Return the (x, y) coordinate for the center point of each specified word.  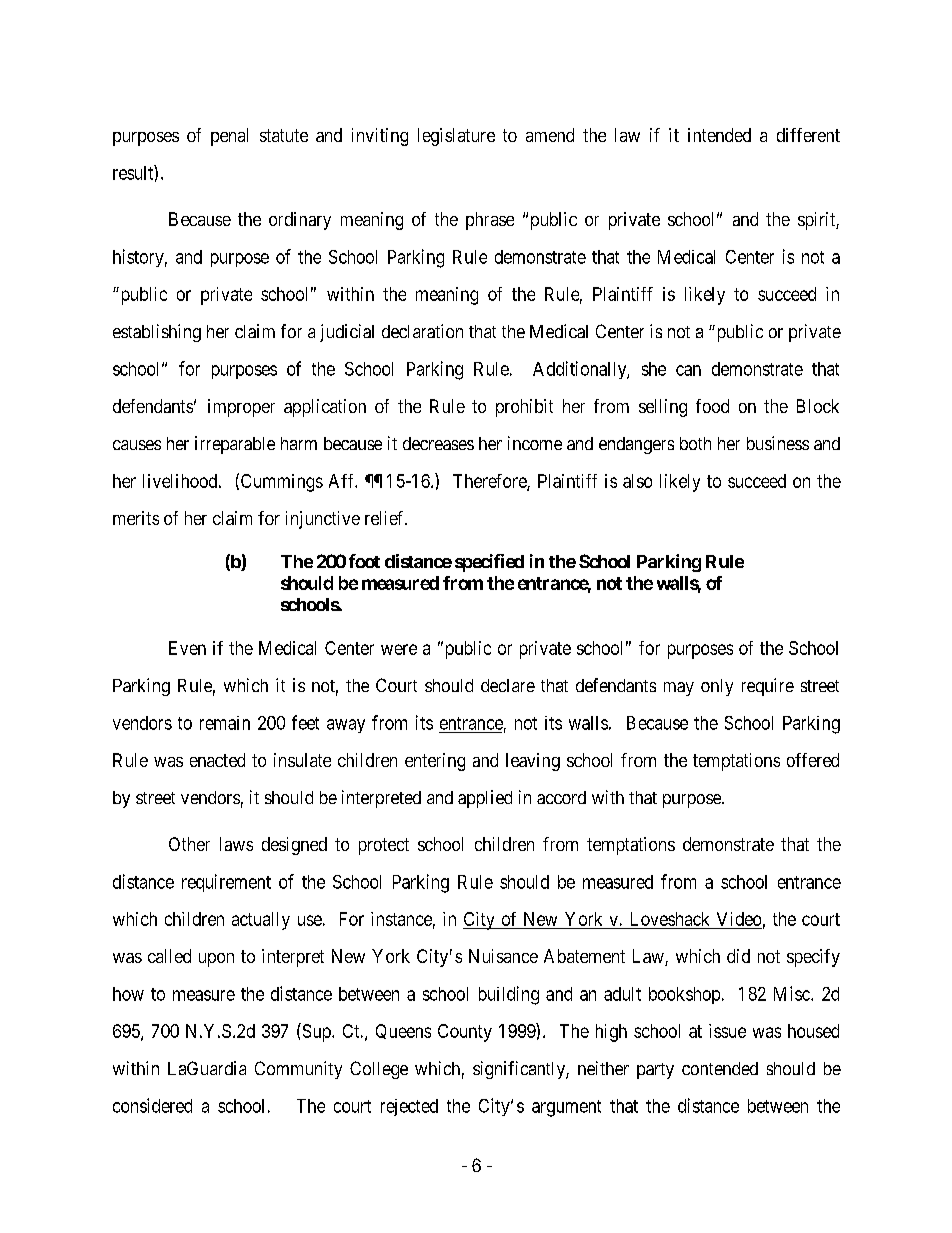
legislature (456, 137)
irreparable (235, 445)
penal (229, 137)
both (695, 443)
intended (719, 135)
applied (485, 799)
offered (813, 760)
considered (152, 1105)
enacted (217, 760)
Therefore (490, 482)
